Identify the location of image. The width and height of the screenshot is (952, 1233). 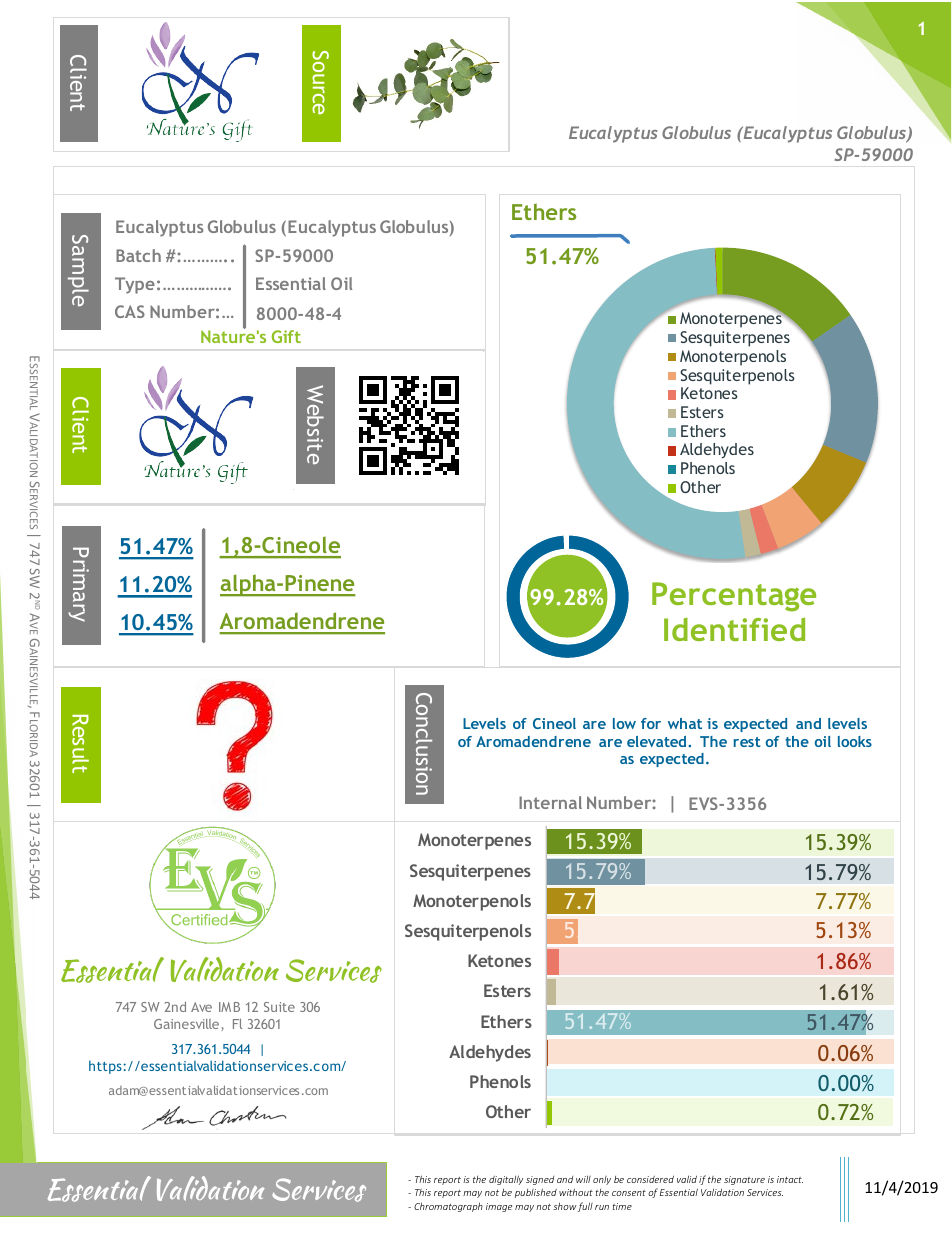
(499, 1207).
